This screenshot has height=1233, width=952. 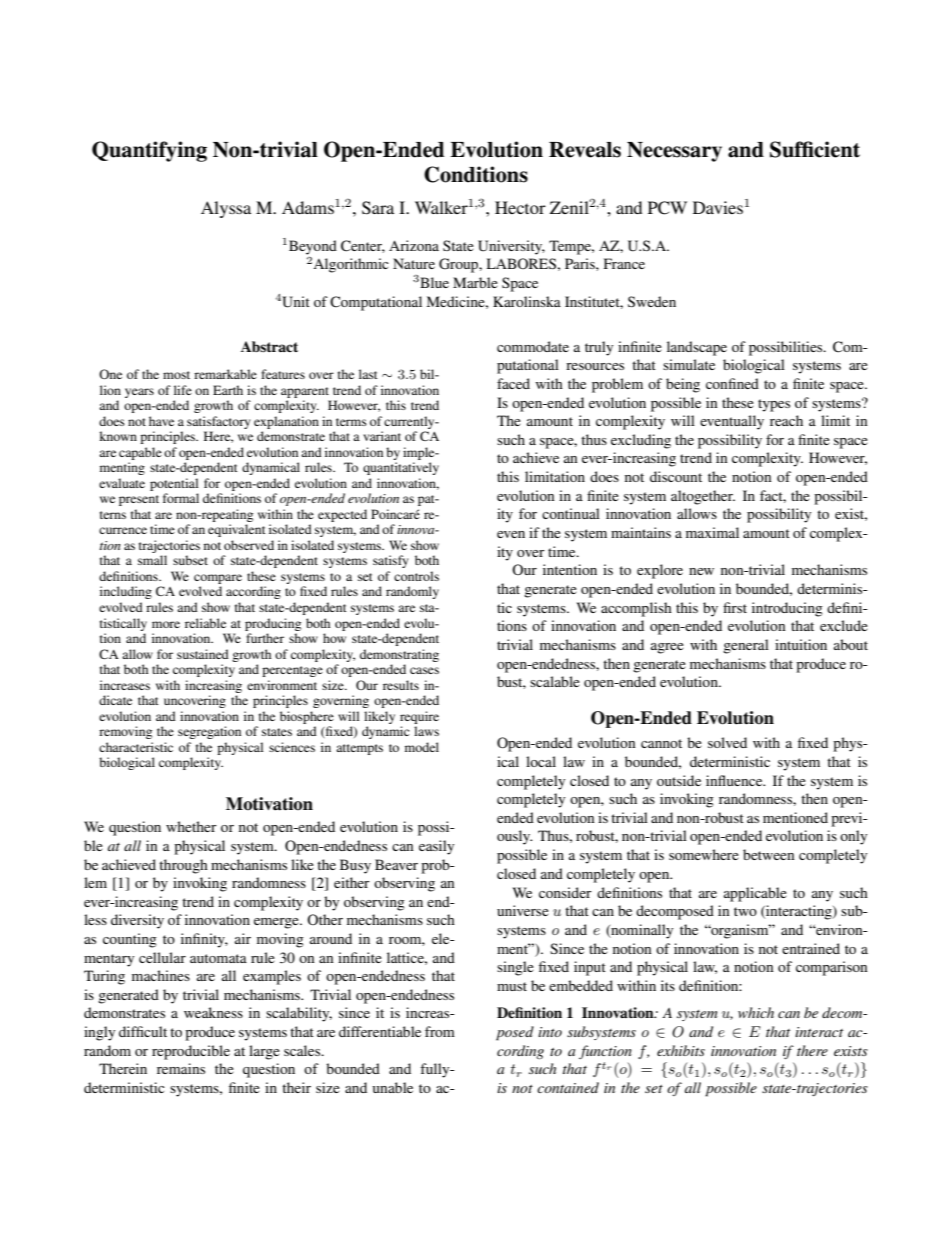 What do you see at coordinates (756, 1012) in the screenshot?
I see `which` at bounding box center [756, 1012].
